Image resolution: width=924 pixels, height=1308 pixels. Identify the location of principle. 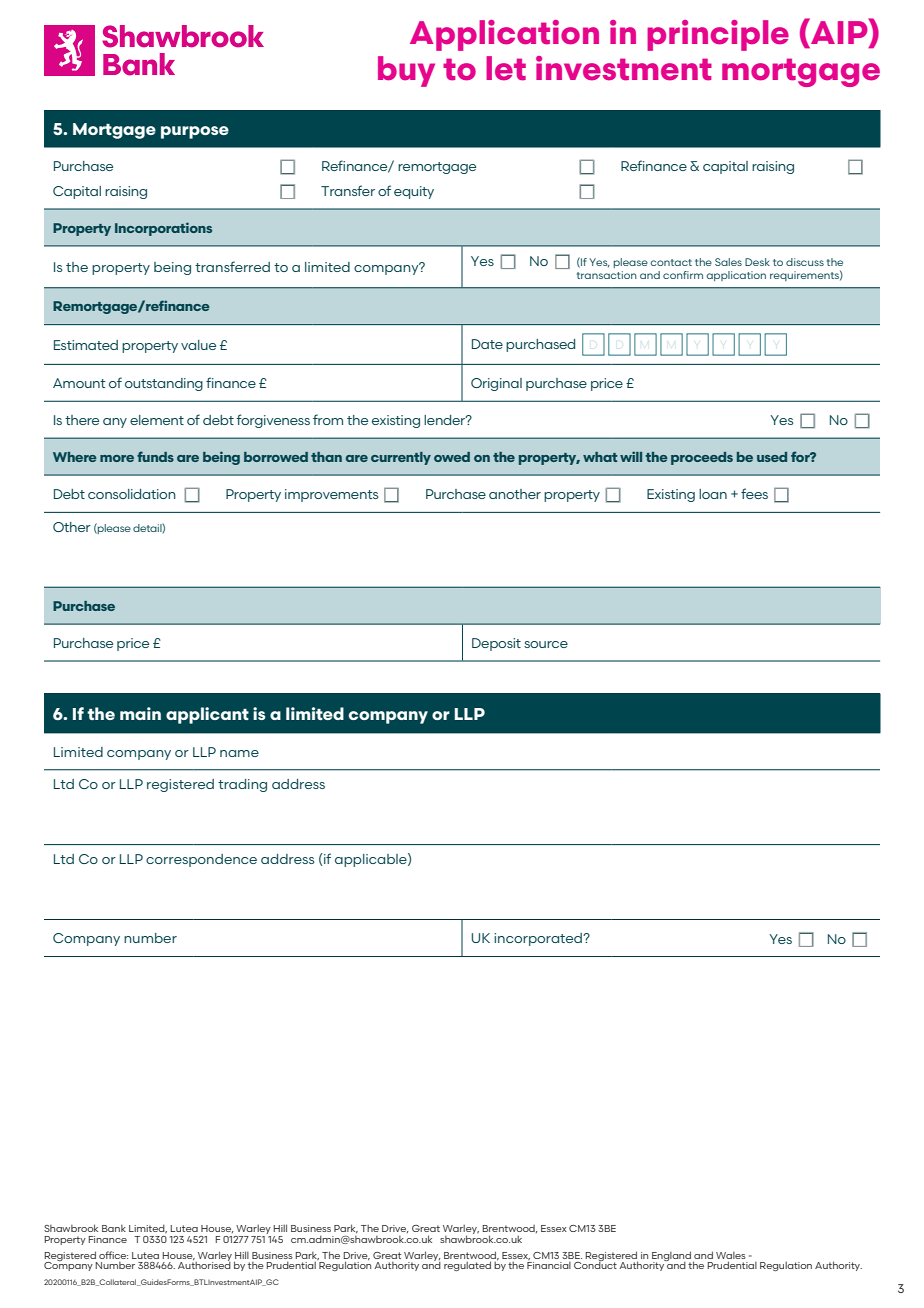
(718, 35).
